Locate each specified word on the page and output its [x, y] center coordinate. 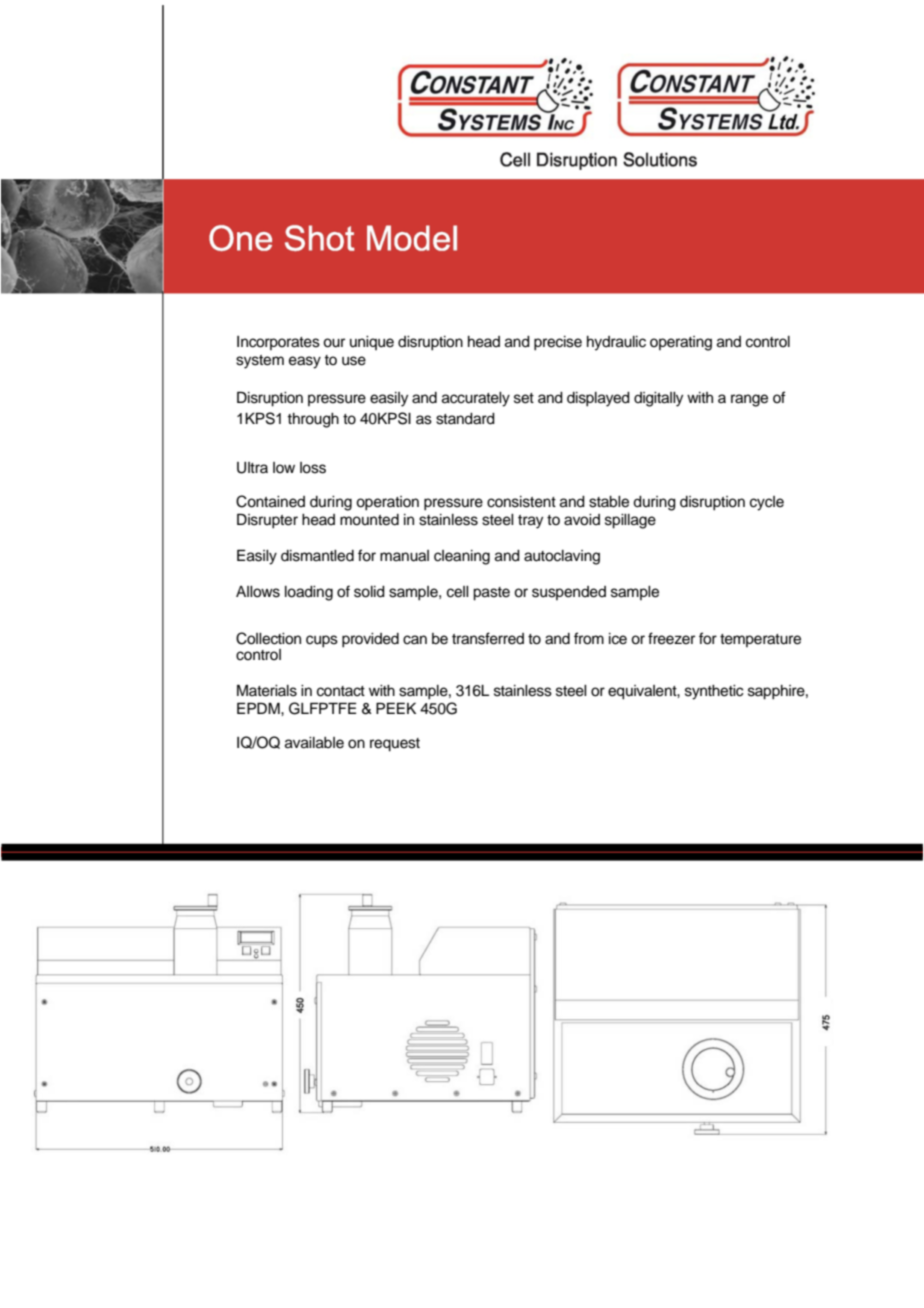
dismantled [317, 556]
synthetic [714, 692]
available [314, 743]
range [749, 400]
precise [558, 343]
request [395, 745]
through [313, 420]
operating [681, 343]
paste [491, 594]
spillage [630, 521]
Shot [320, 239]
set [524, 398]
